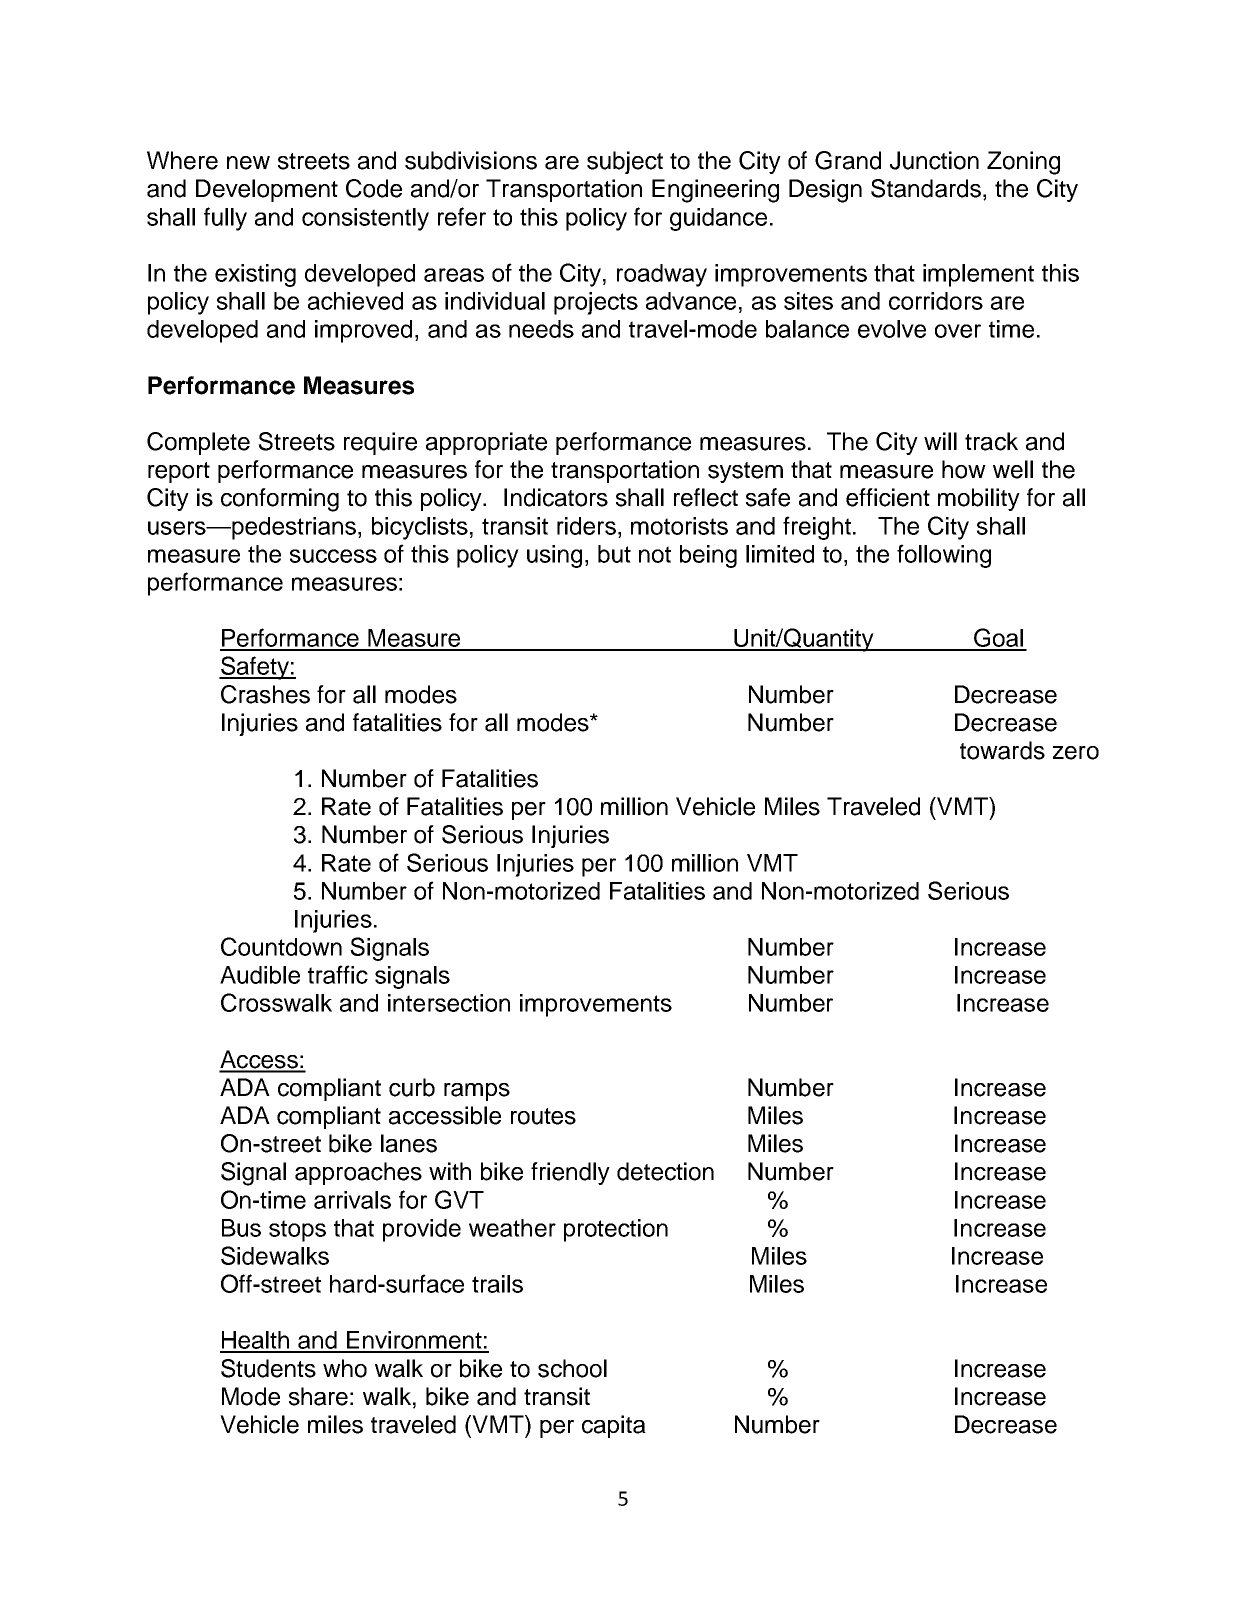 This screenshot has width=1246, height=1612. I want to click on Students, so click(268, 1368).
